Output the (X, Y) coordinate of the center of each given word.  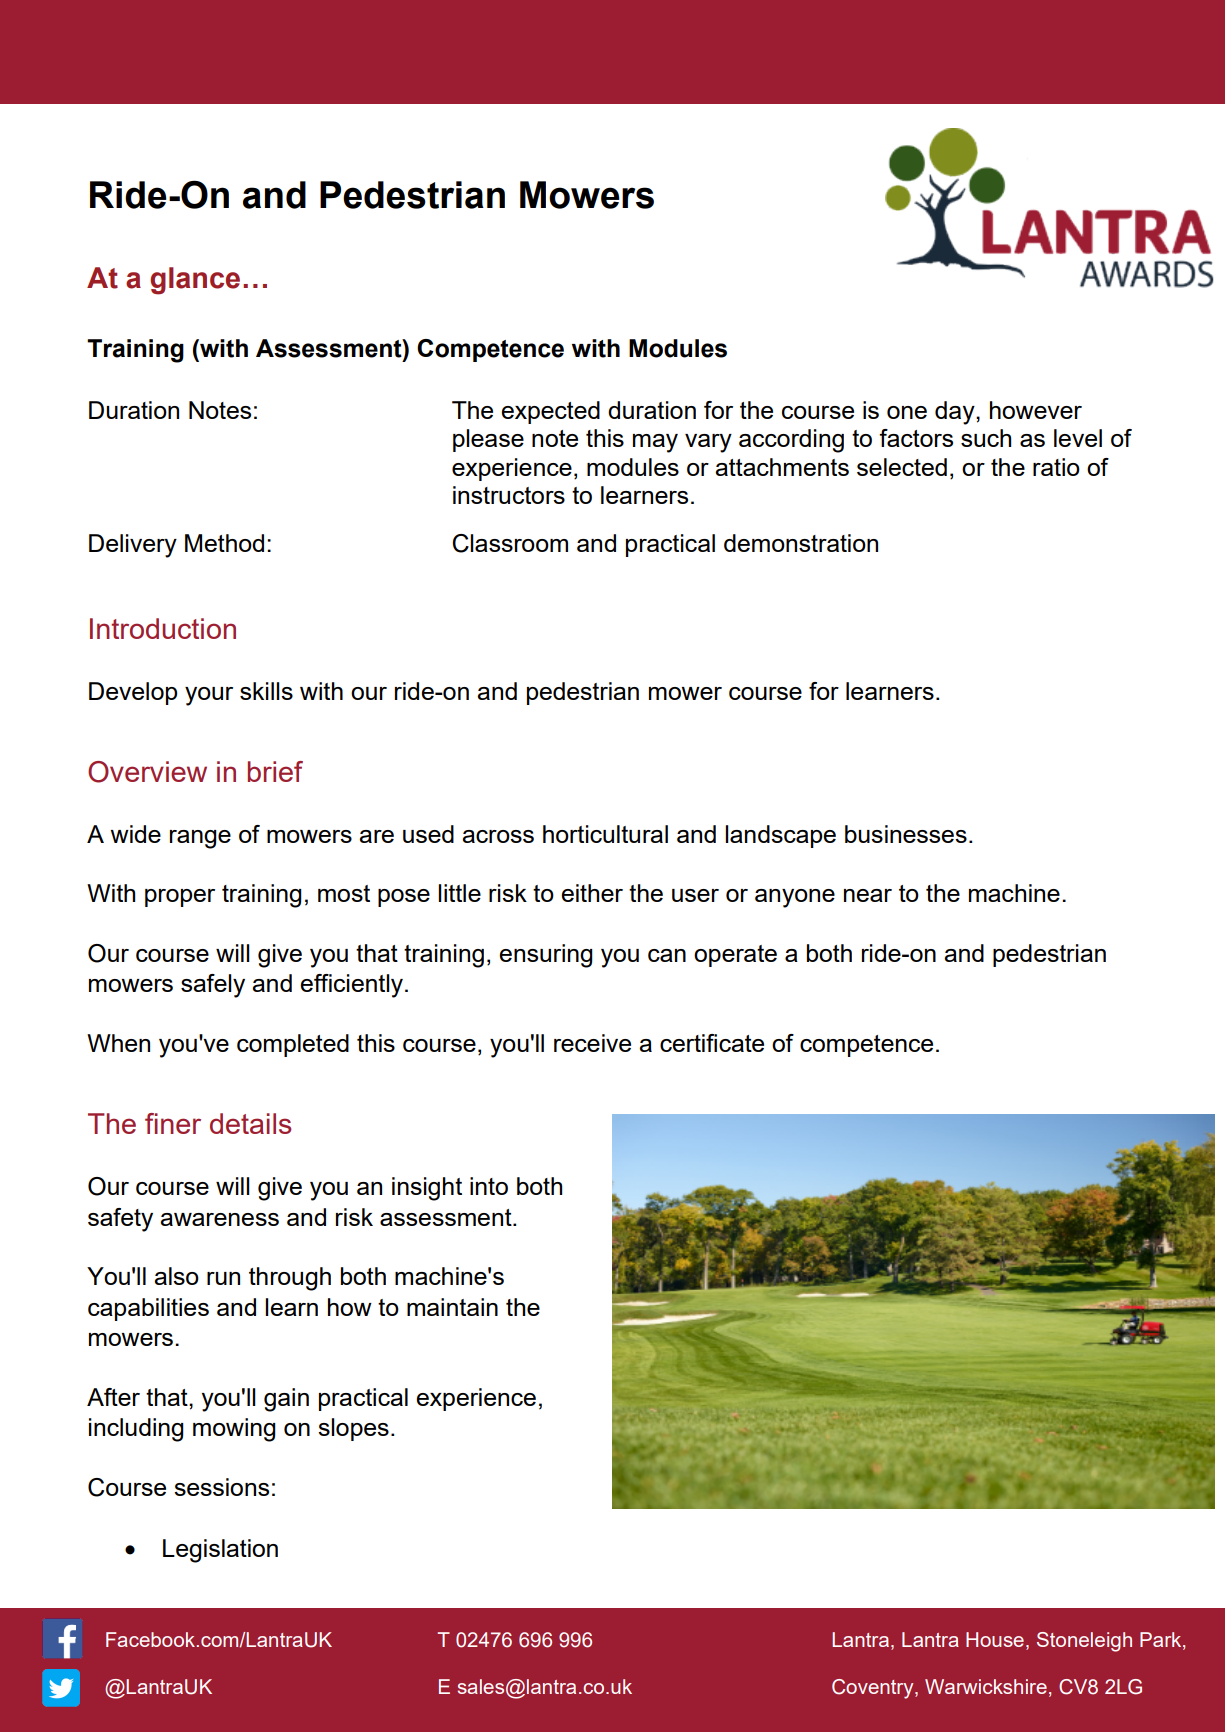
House (995, 1639)
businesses (906, 834)
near (868, 895)
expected (550, 412)
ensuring (546, 956)
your (209, 696)
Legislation (220, 1551)
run (223, 1278)
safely (213, 986)
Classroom (510, 543)
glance (195, 281)
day (956, 413)
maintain (452, 1307)
